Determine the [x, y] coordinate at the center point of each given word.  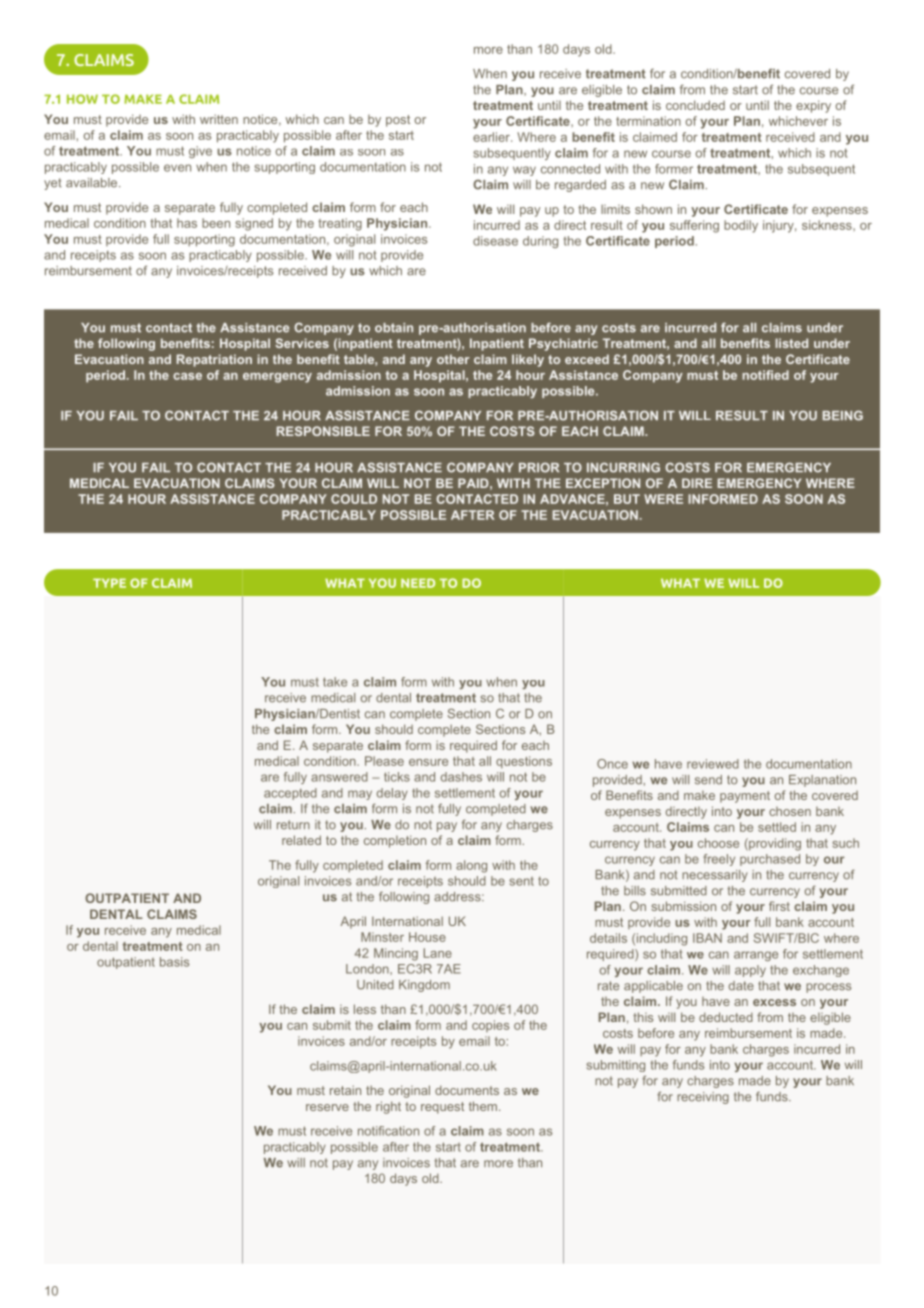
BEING [843, 415]
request [442, 1108]
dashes [461, 777]
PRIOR [539, 467]
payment [745, 797]
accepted [290, 794]
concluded [695, 105]
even [177, 168]
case [187, 376]
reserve [327, 1107]
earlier [492, 137]
